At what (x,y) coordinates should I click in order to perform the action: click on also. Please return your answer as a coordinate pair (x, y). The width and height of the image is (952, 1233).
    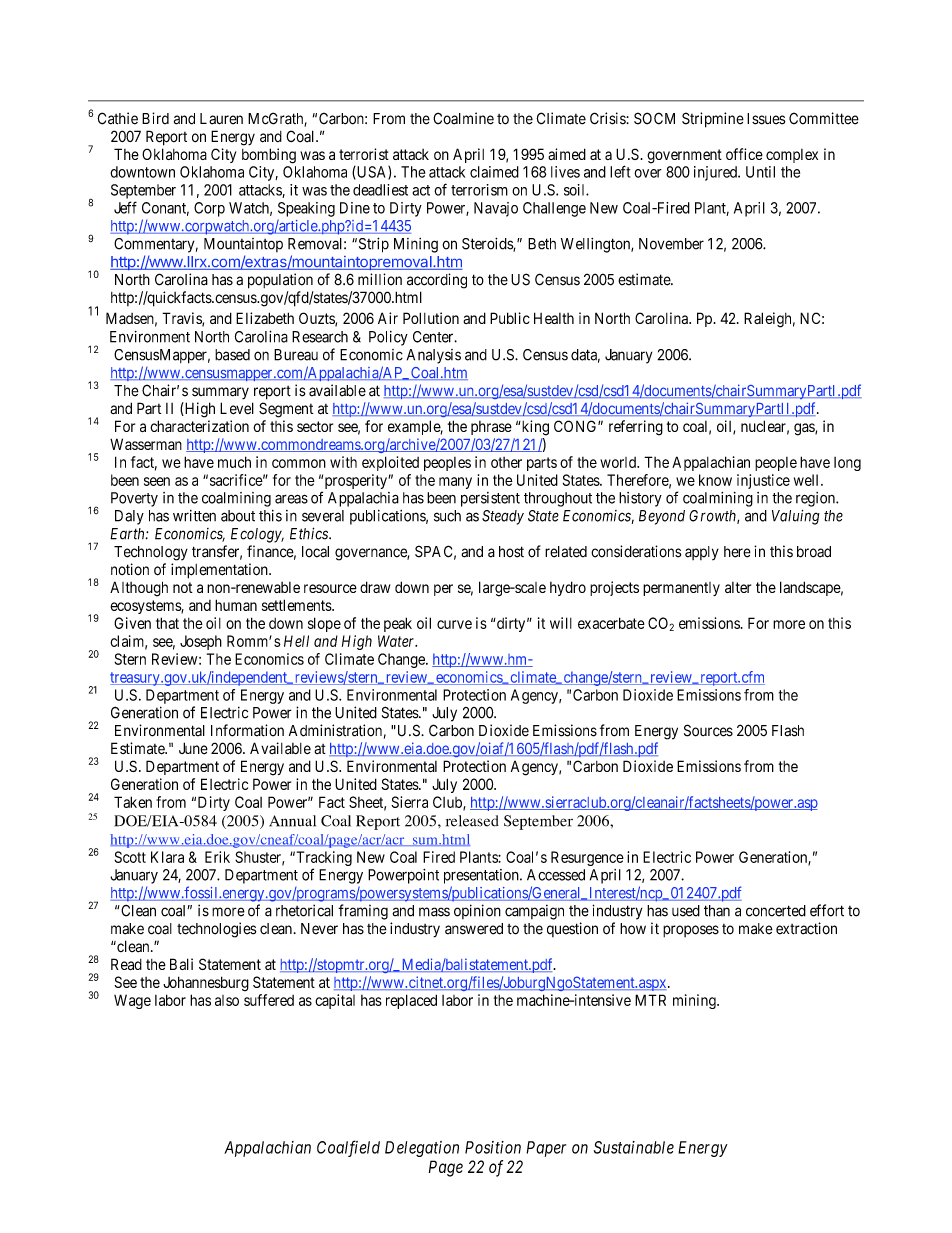
    Looking at the image, I should click on (227, 1000).
